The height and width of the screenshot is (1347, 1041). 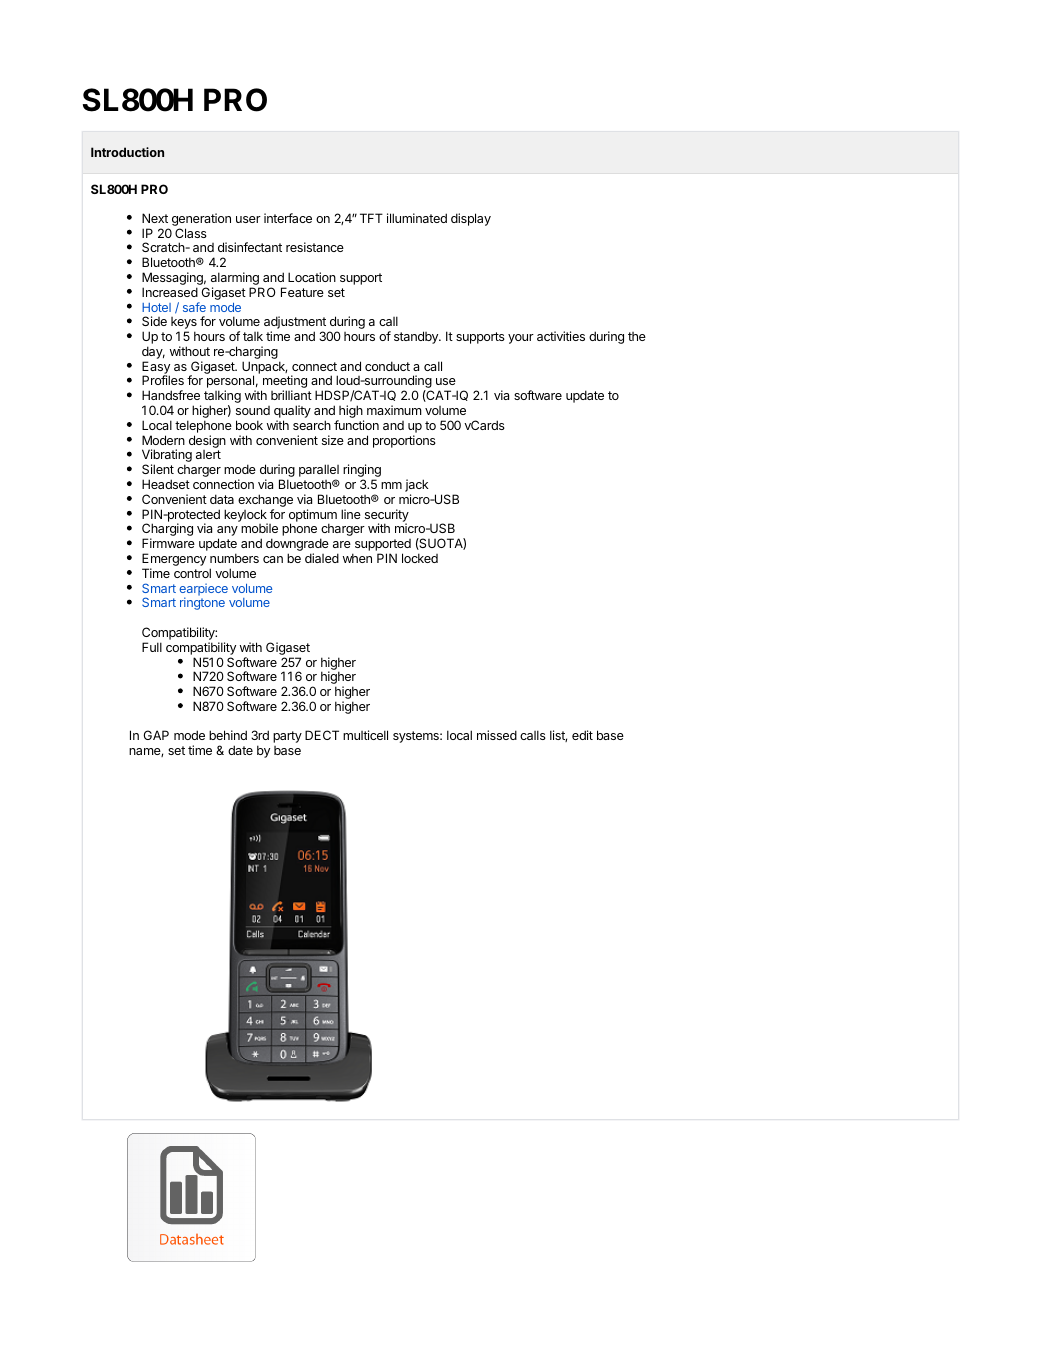 What do you see at coordinates (582, 735) in the screenshot?
I see `edit` at bounding box center [582, 735].
